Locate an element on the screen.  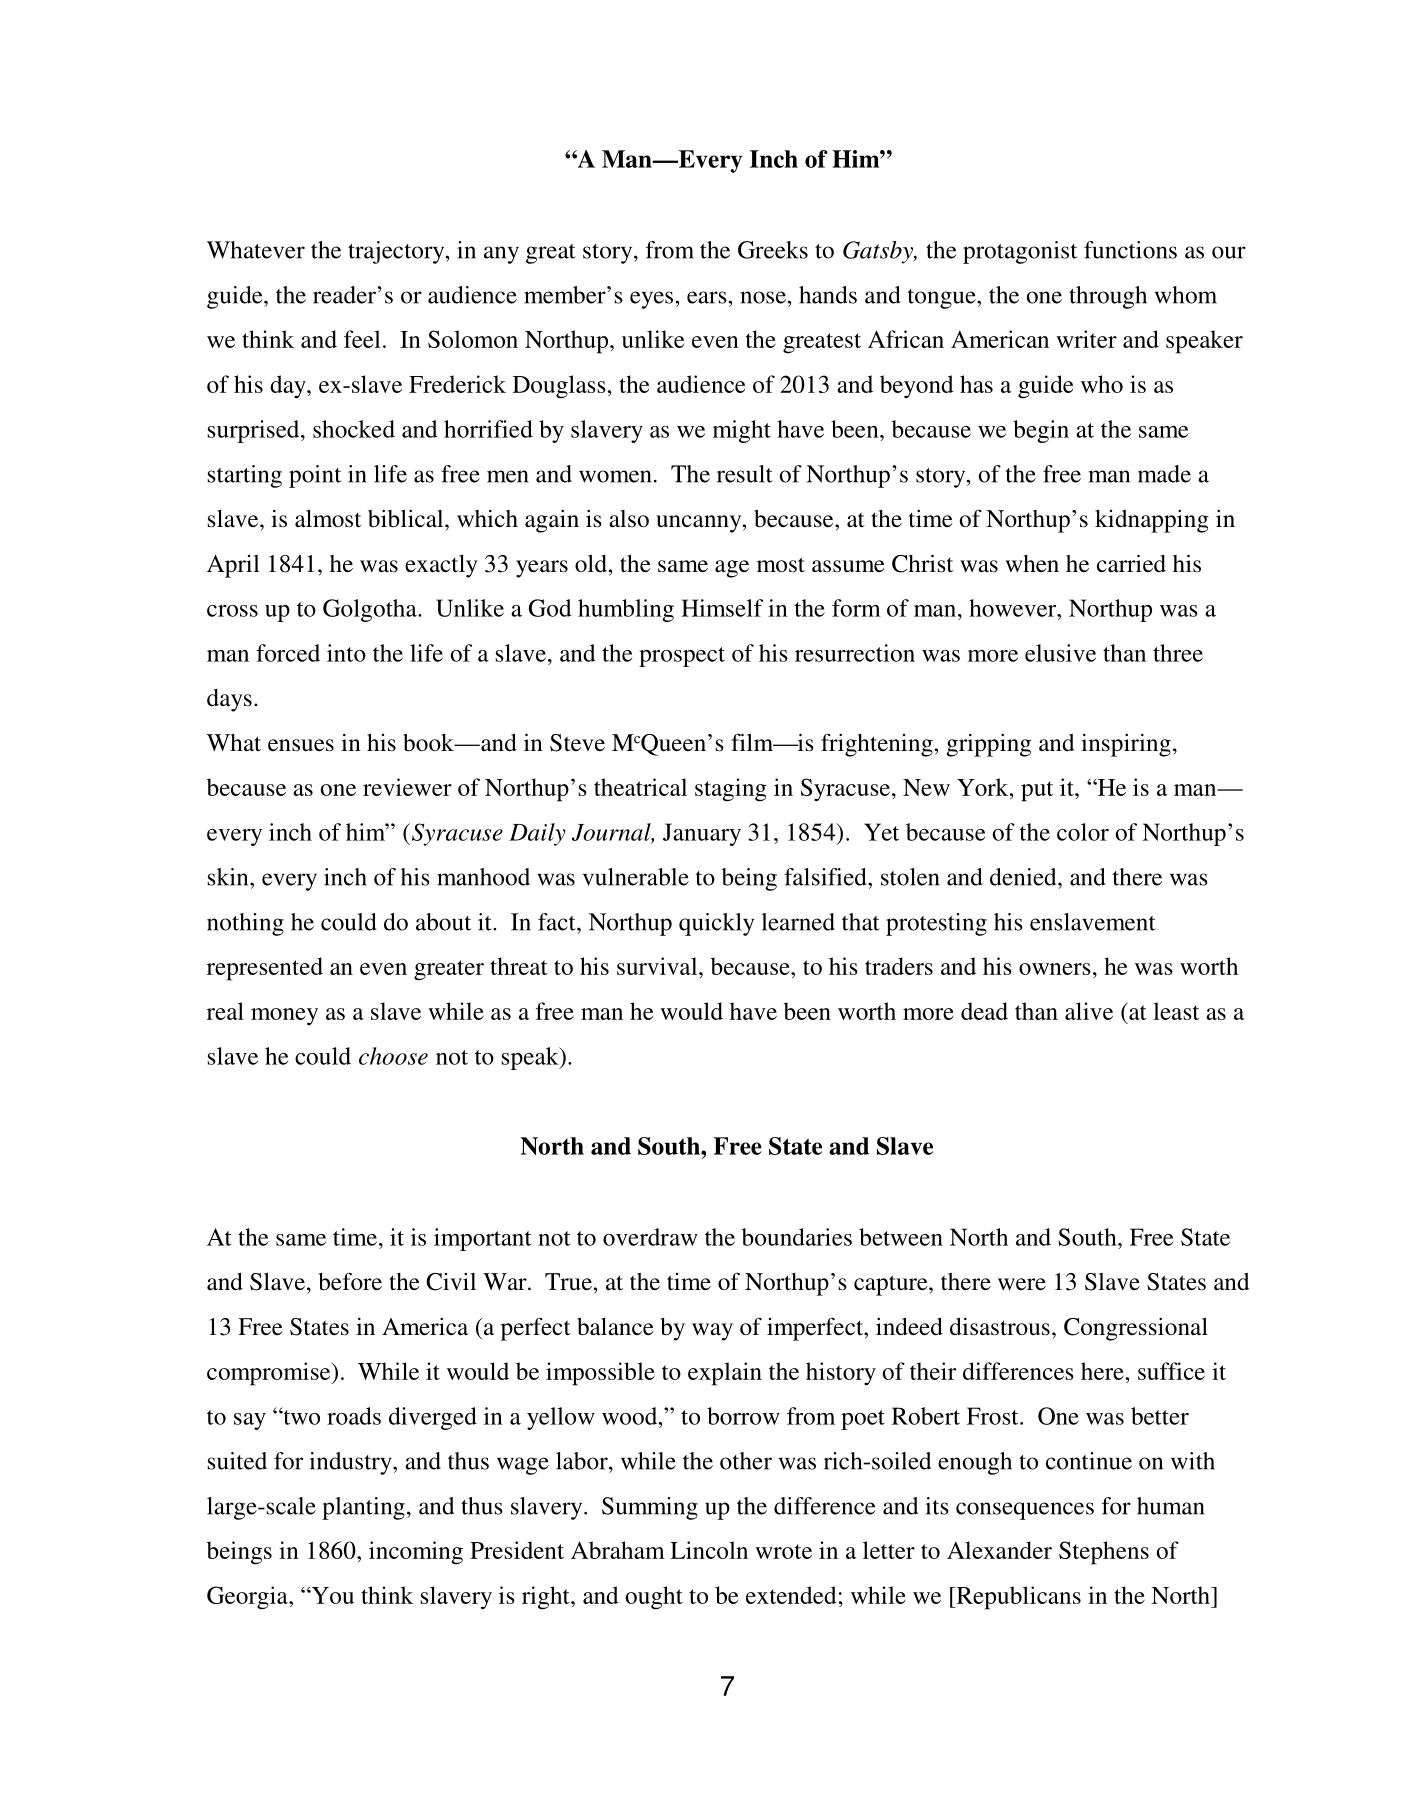
through is located at coordinates (1108, 297).
